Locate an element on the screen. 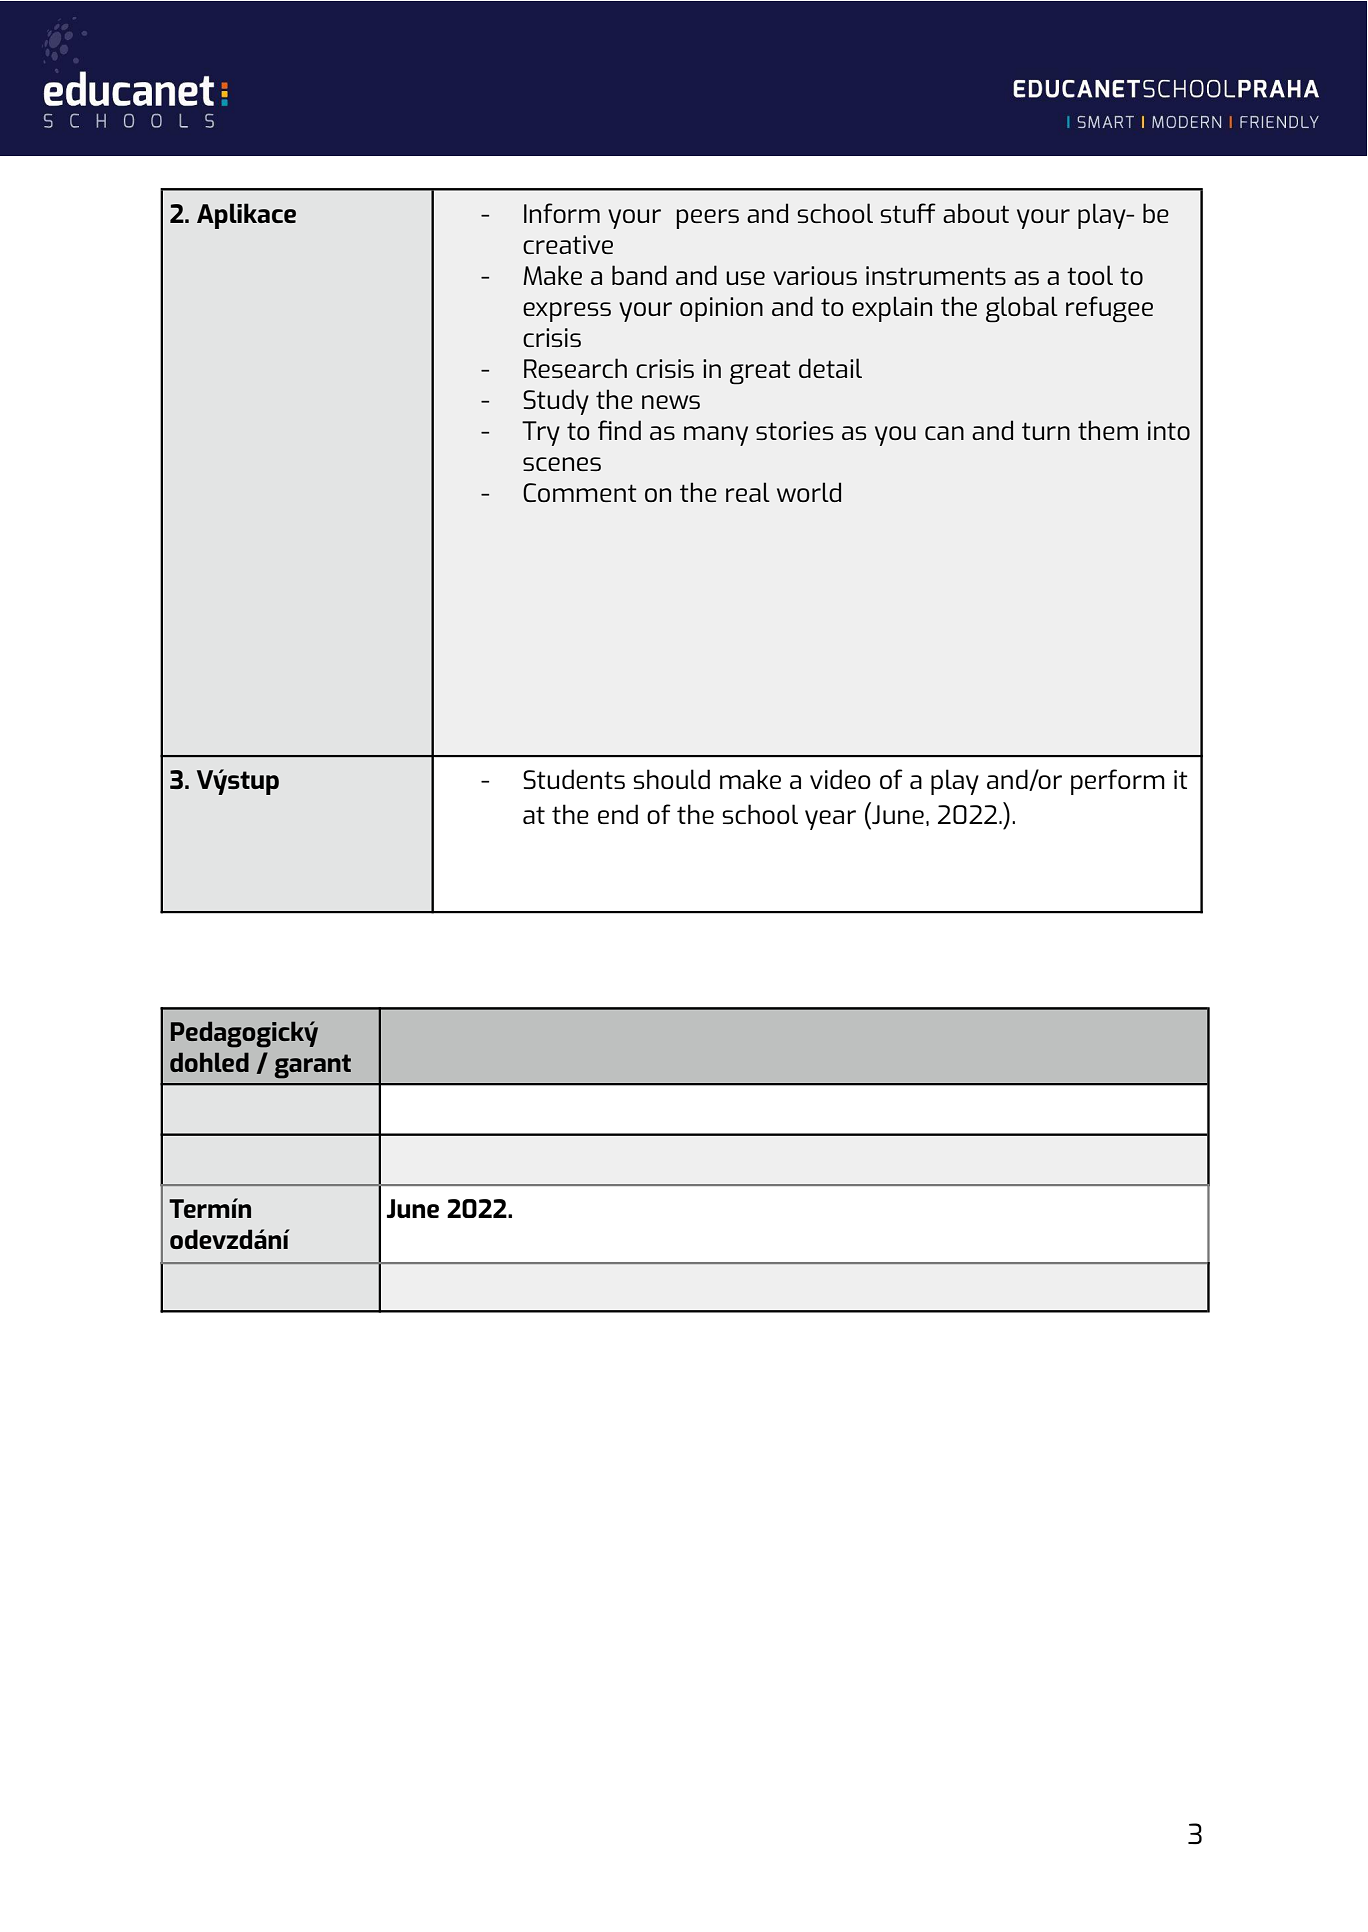  Research is located at coordinates (575, 368).
